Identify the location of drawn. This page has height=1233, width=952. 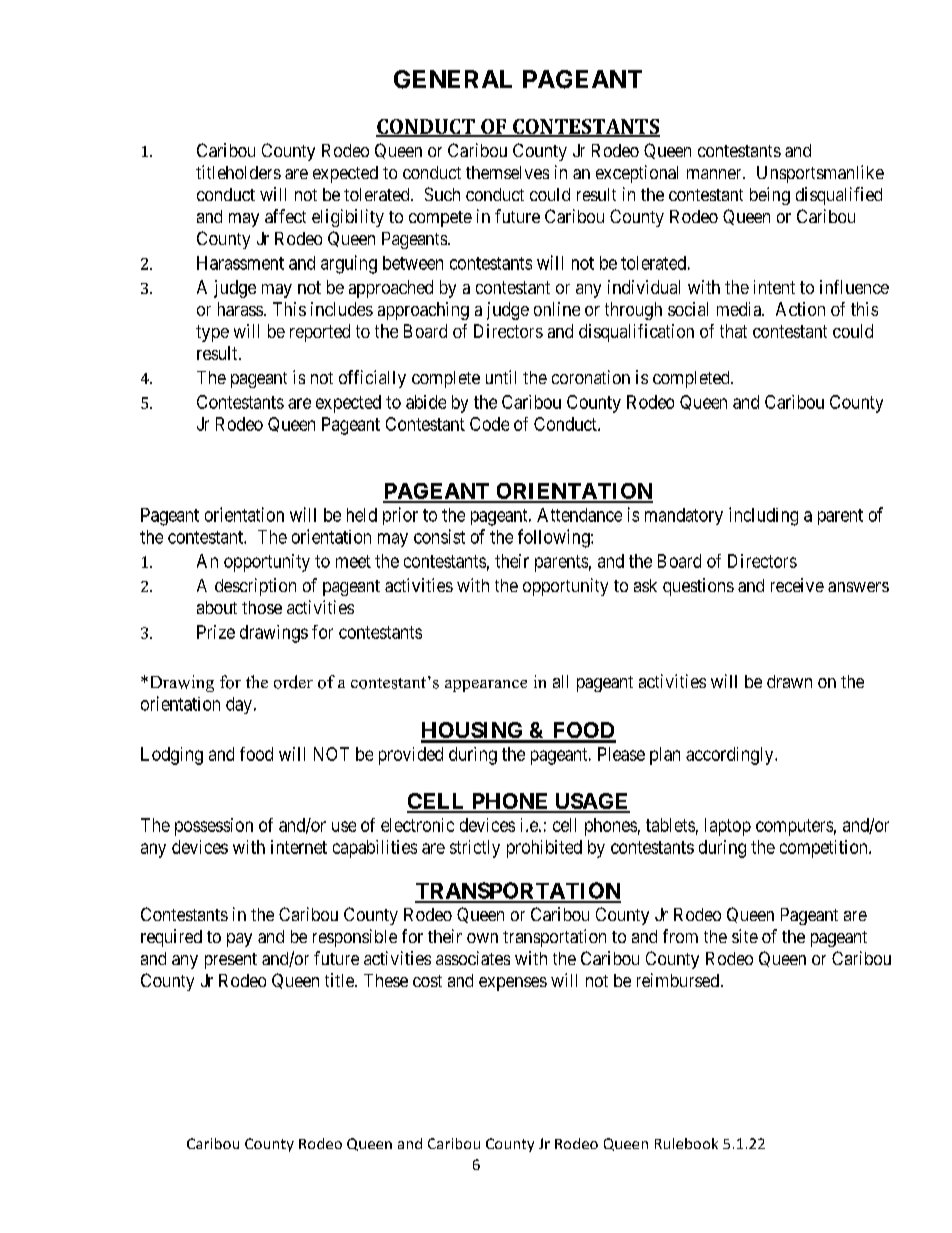
(789, 681).
